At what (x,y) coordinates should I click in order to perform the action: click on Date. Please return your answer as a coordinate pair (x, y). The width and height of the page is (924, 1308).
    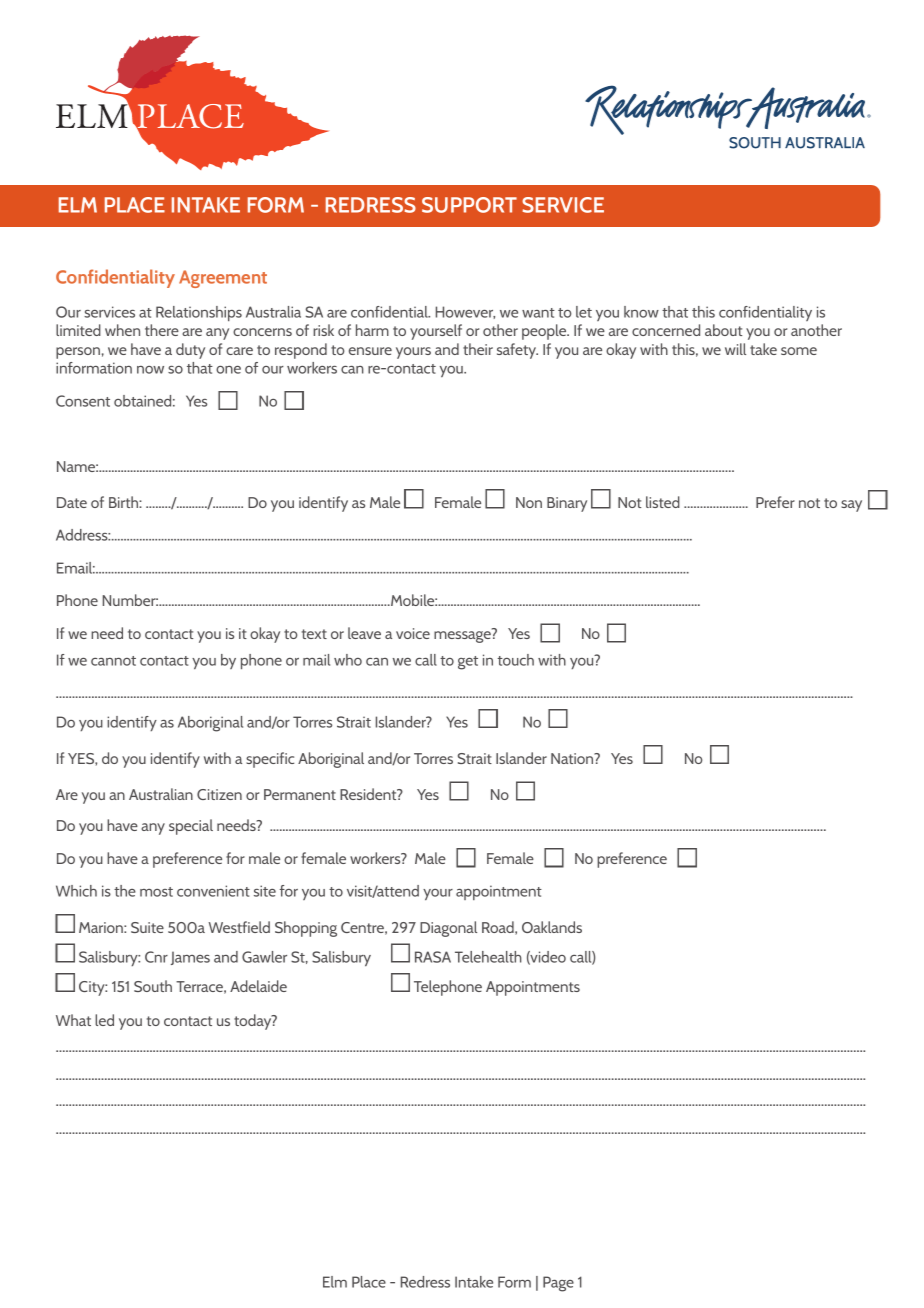
    Looking at the image, I should click on (72, 502).
